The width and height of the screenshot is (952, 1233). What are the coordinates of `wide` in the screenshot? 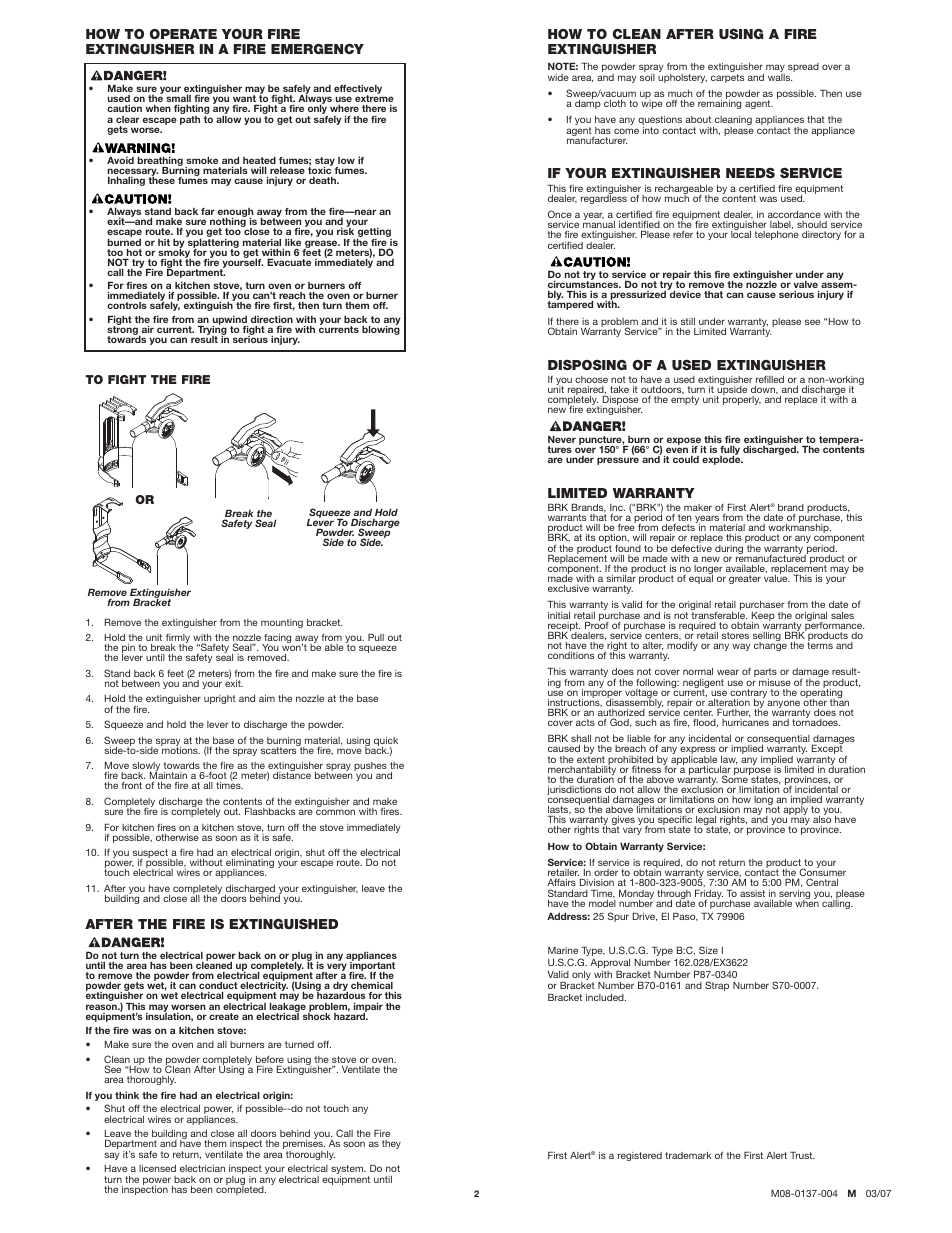 It's located at (558, 77).
